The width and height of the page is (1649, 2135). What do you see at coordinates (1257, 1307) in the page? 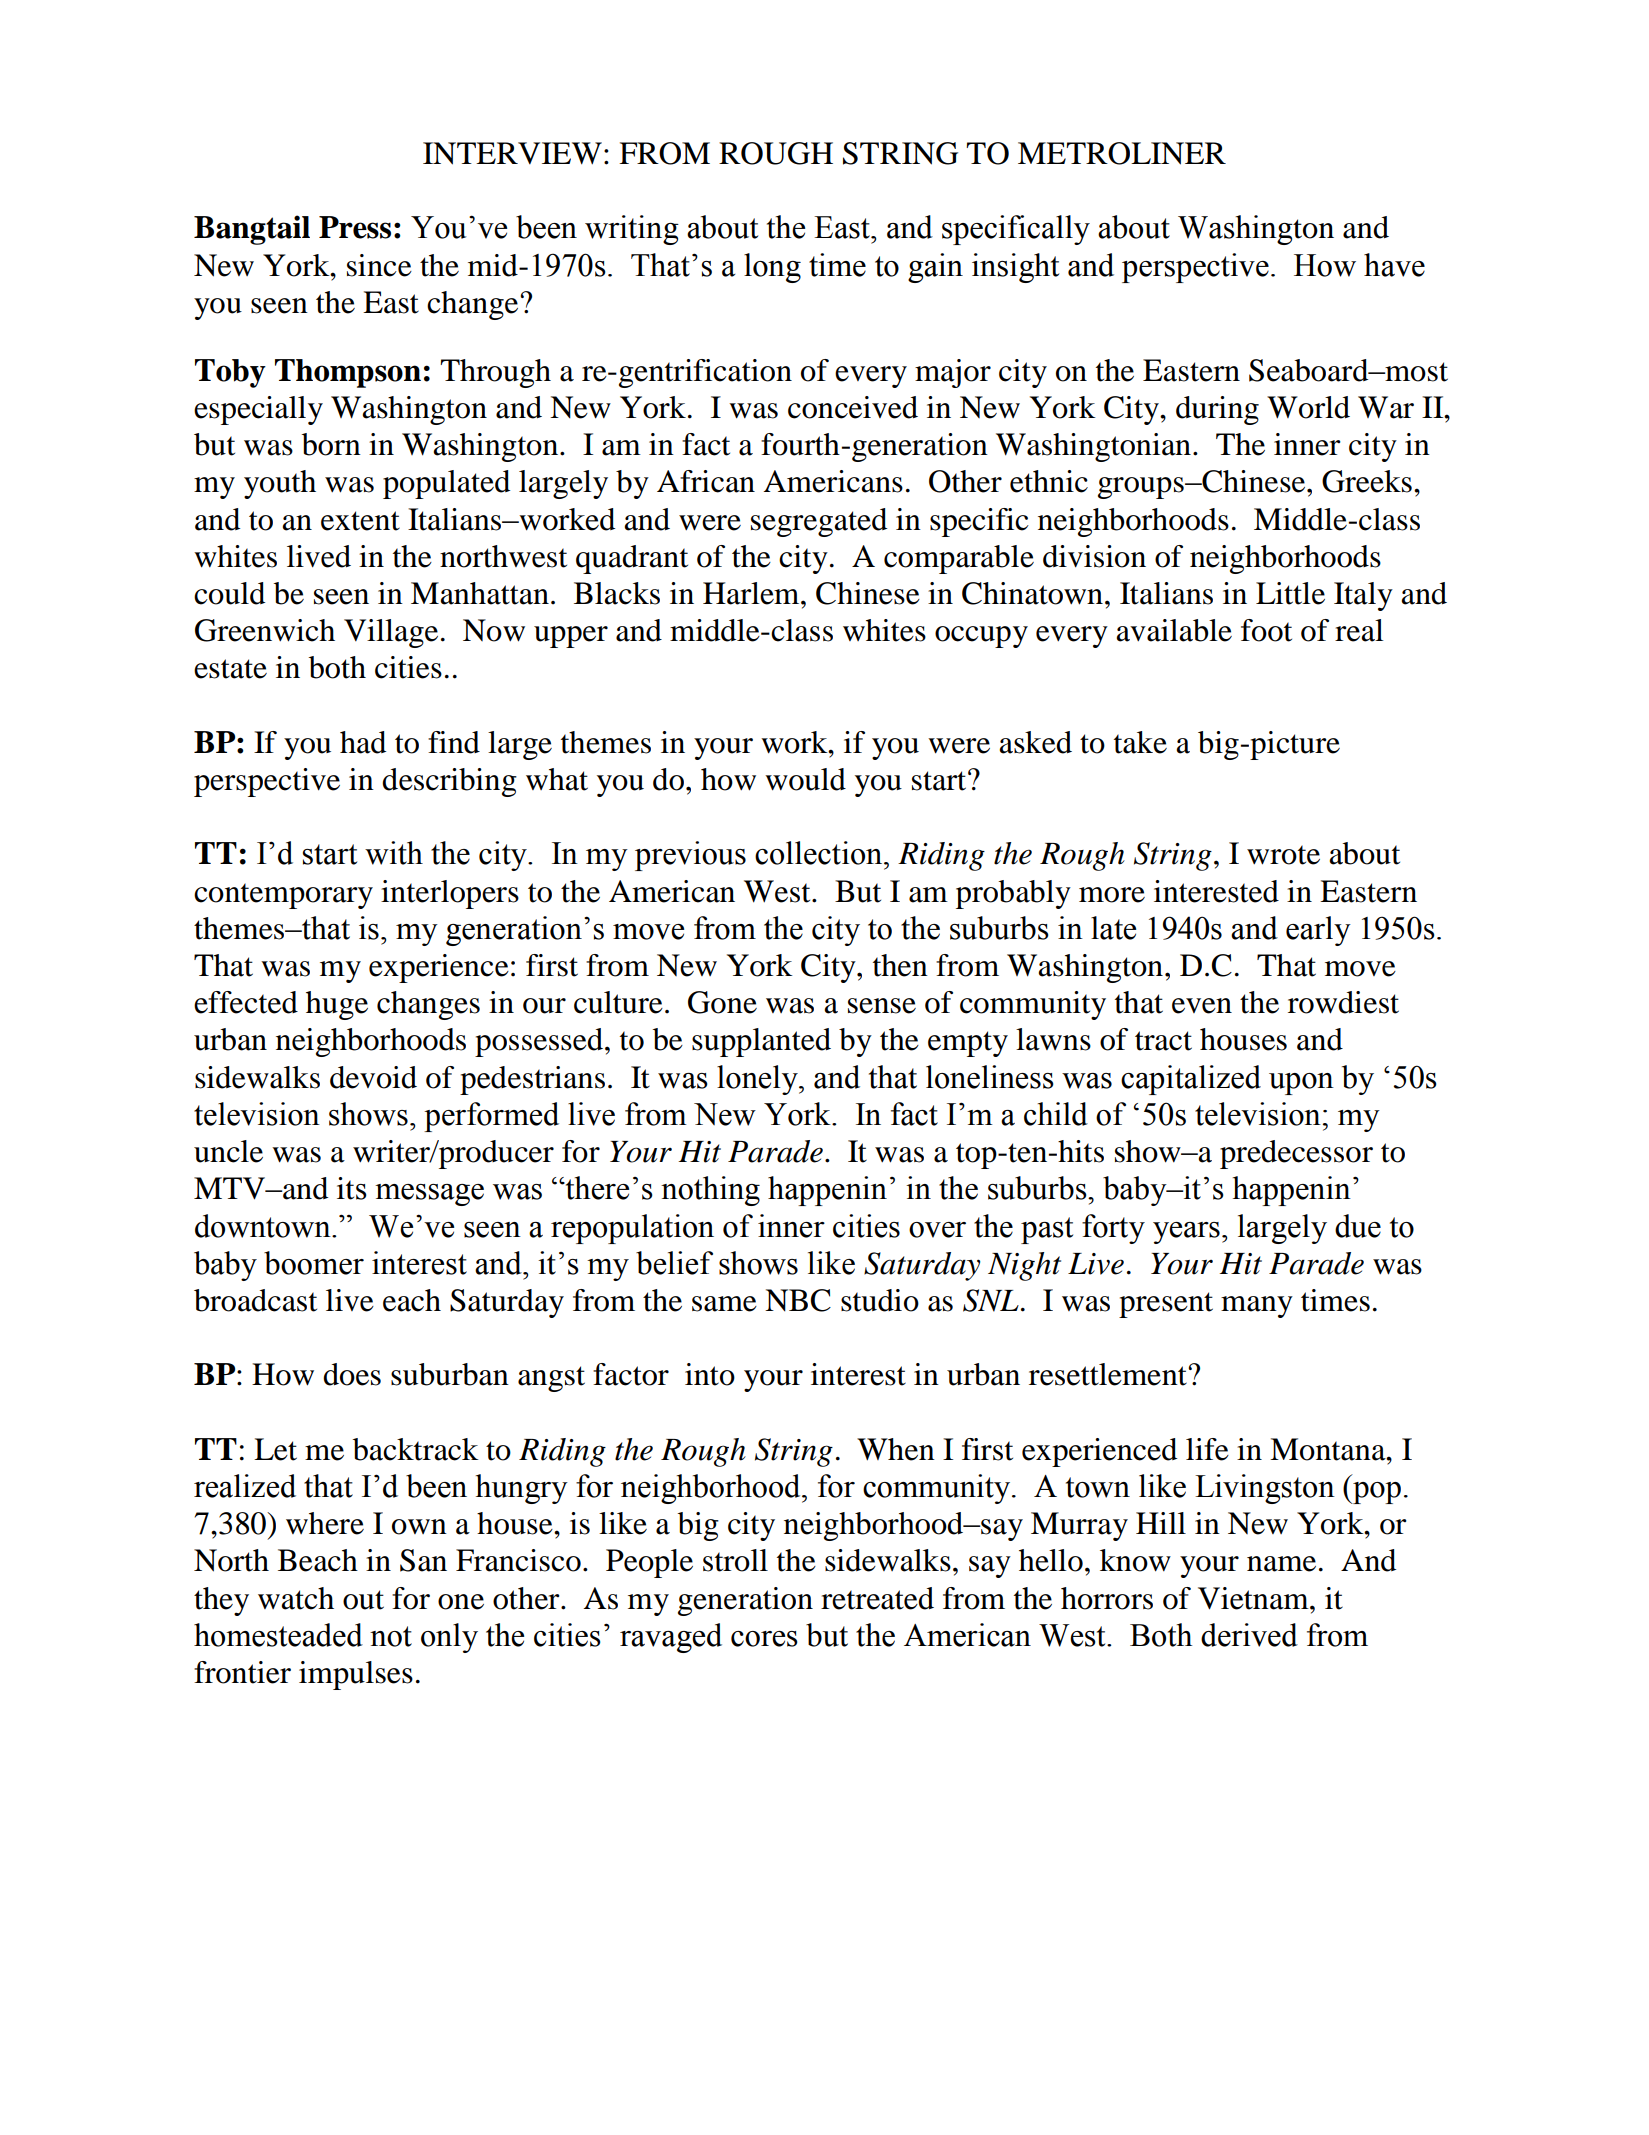
I see `many` at bounding box center [1257, 1307].
